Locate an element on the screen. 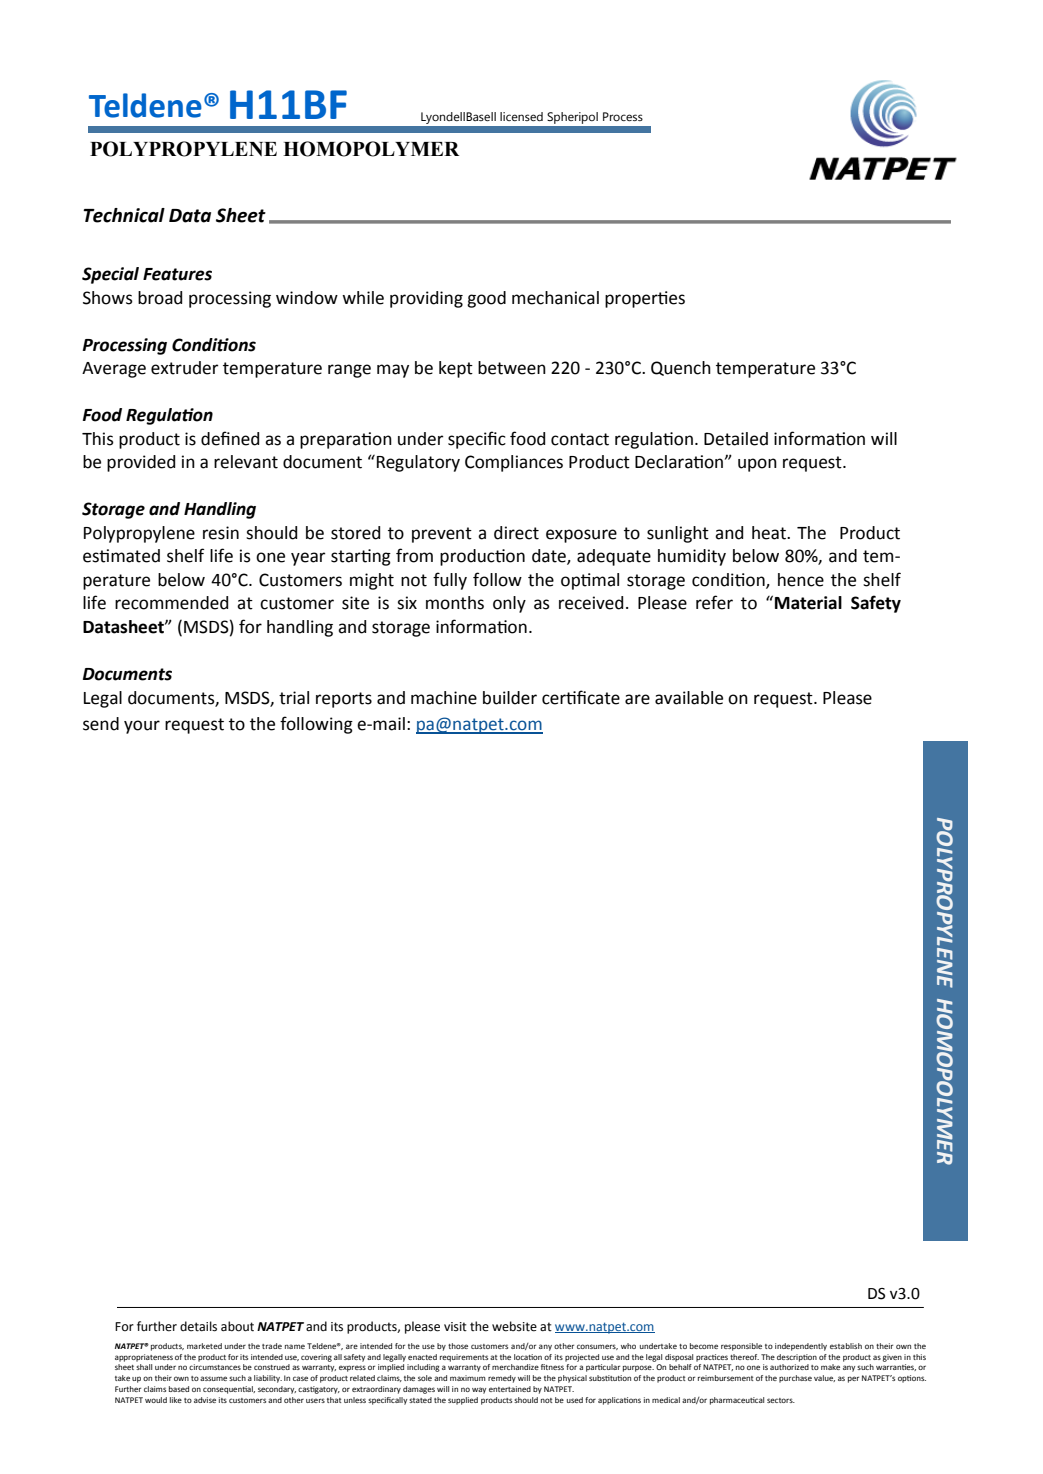 This screenshot has width=1043, height=1474. hence is located at coordinates (801, 580).
